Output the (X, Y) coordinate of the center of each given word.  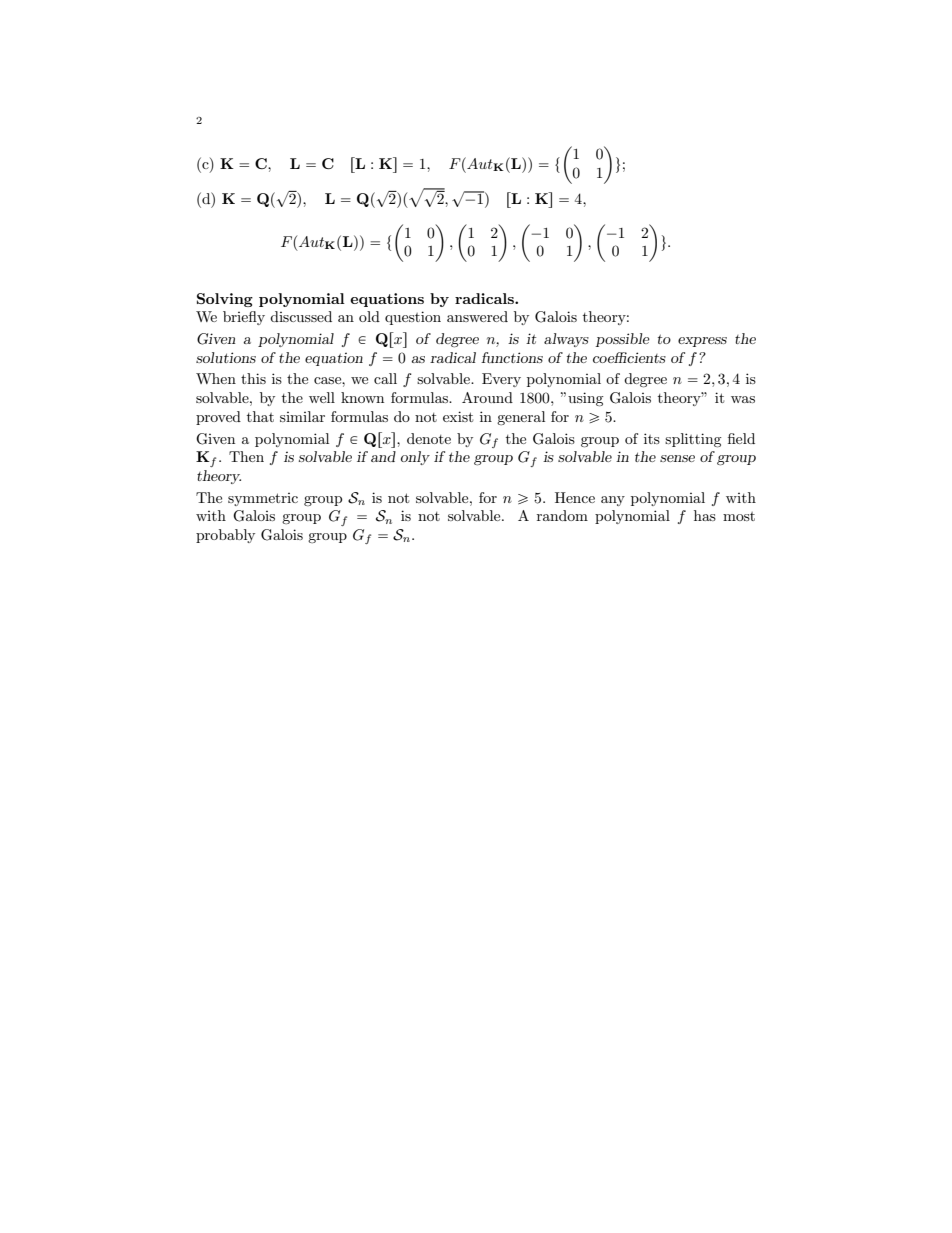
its (652, 438)
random (562, 515)
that (260, 416)
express (702, 342)
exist (458, 416)
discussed (301, 316)
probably (225, 536)
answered (477, 316)
